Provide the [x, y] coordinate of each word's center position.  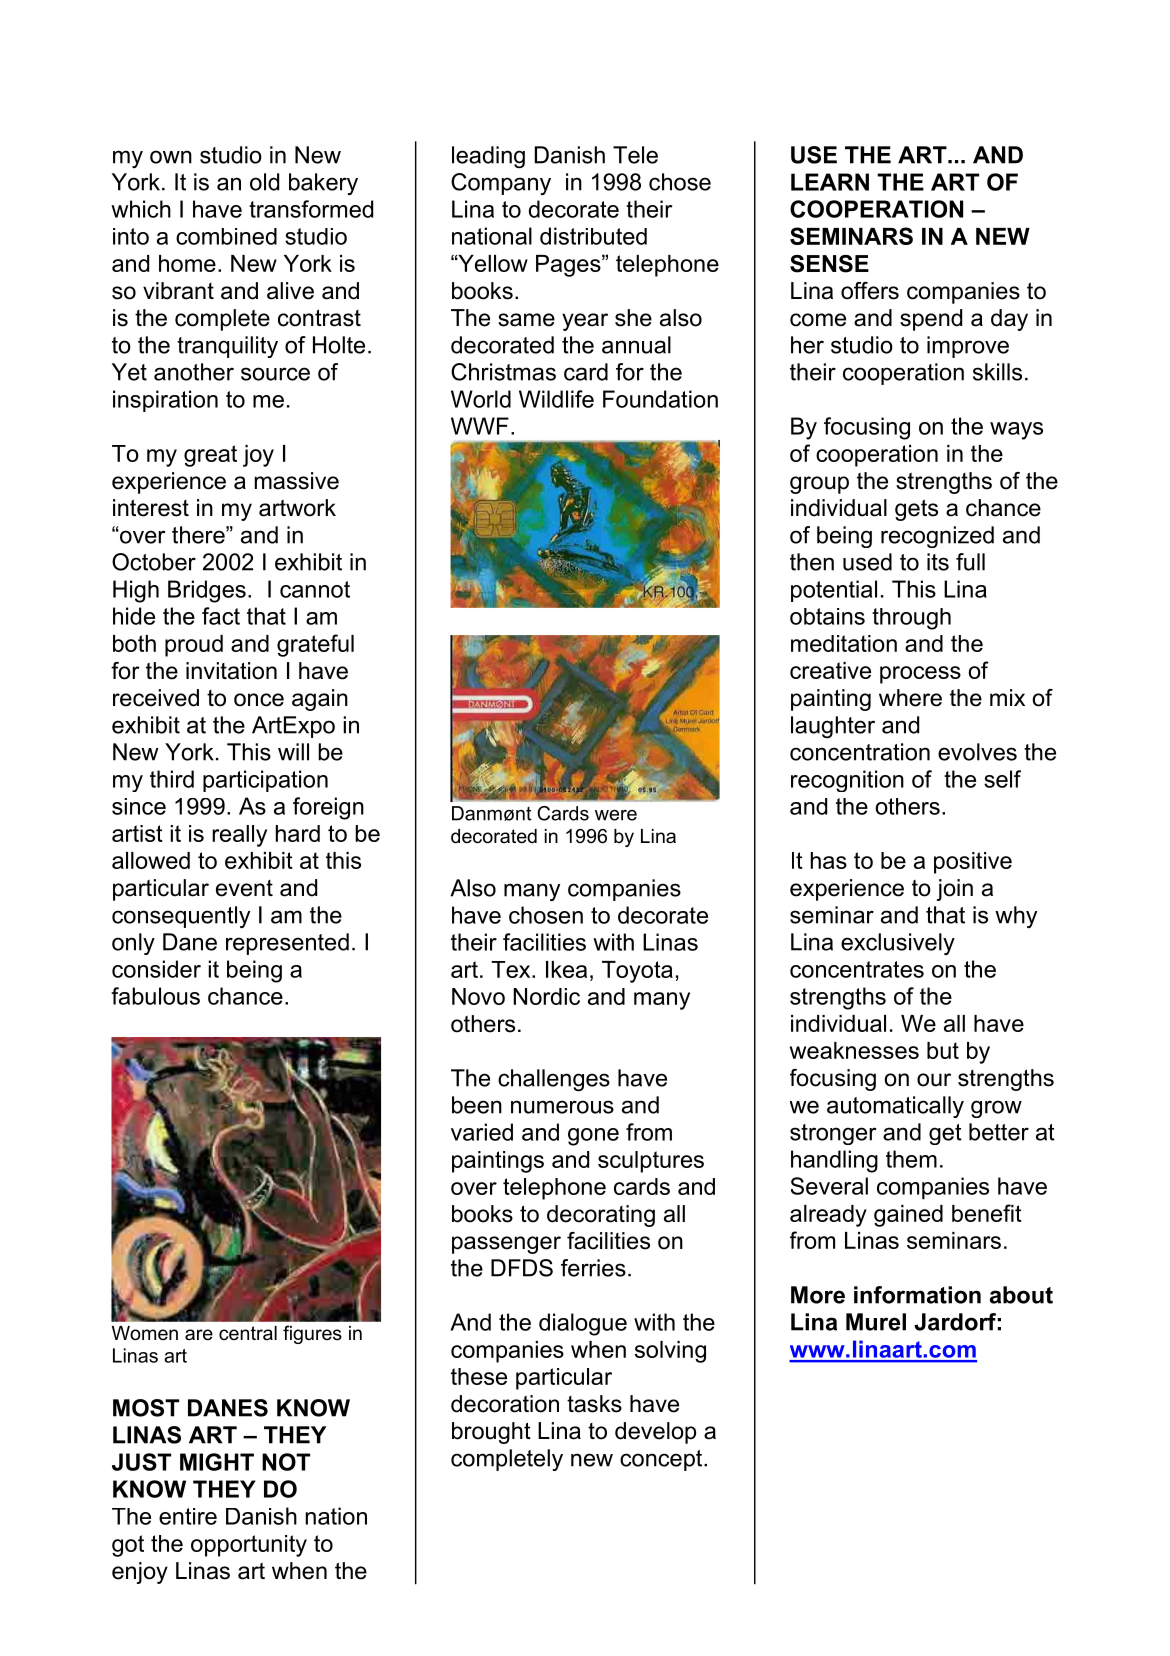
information [917, 1295]
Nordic [546, 996]
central [248, 1333]
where [910, 698]
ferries [593, 1268]
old [264, 182]
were [616, 815]
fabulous [155, 996]
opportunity [249, 1546]
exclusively [898, 944]
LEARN [830, 182]
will [293, 752]
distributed [593, 236]
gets [916, 510]
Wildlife [556, 399]
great [210, 456]
